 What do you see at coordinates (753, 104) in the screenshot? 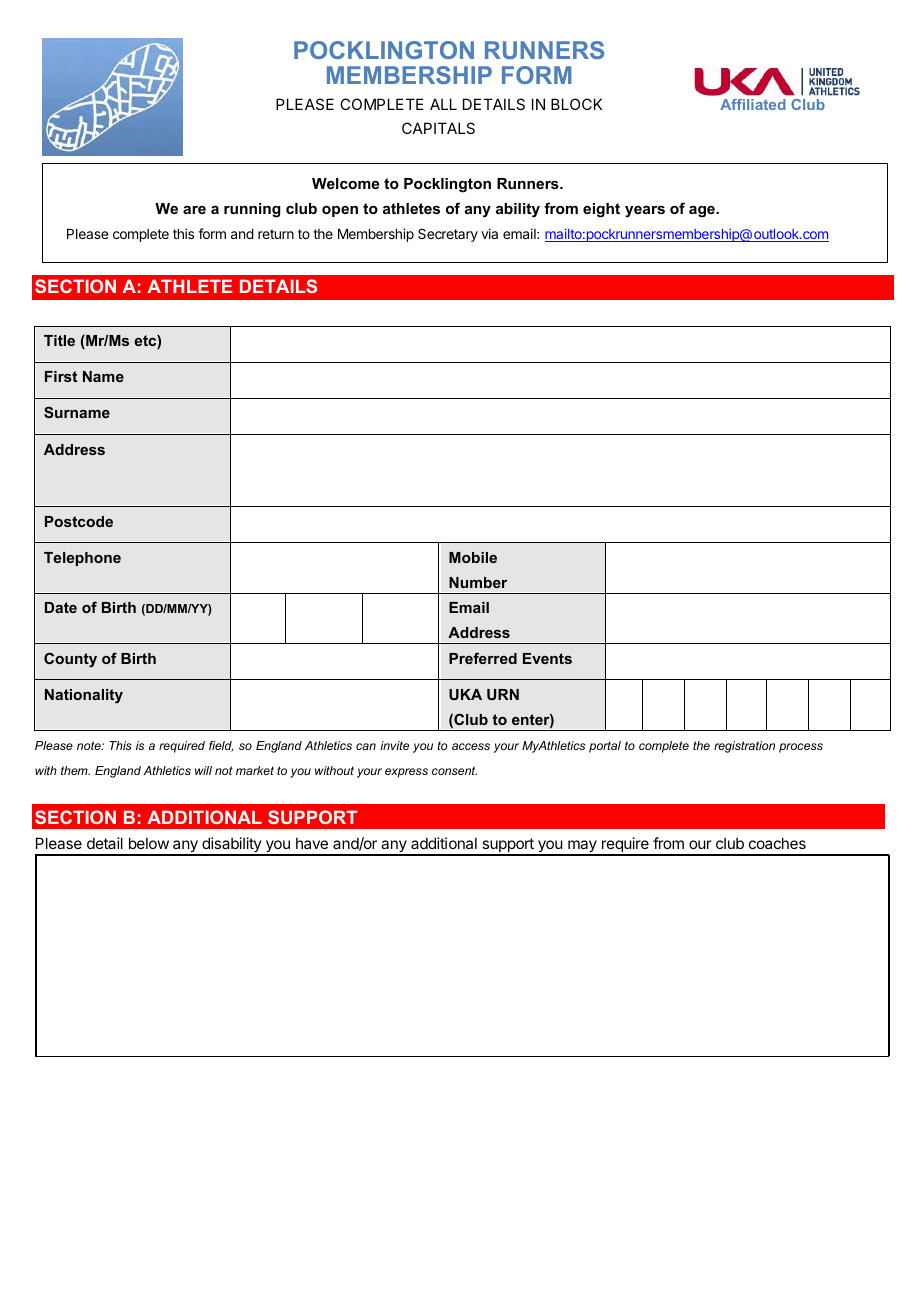
I see `Affiliated` at bounding box center [753, 104].
